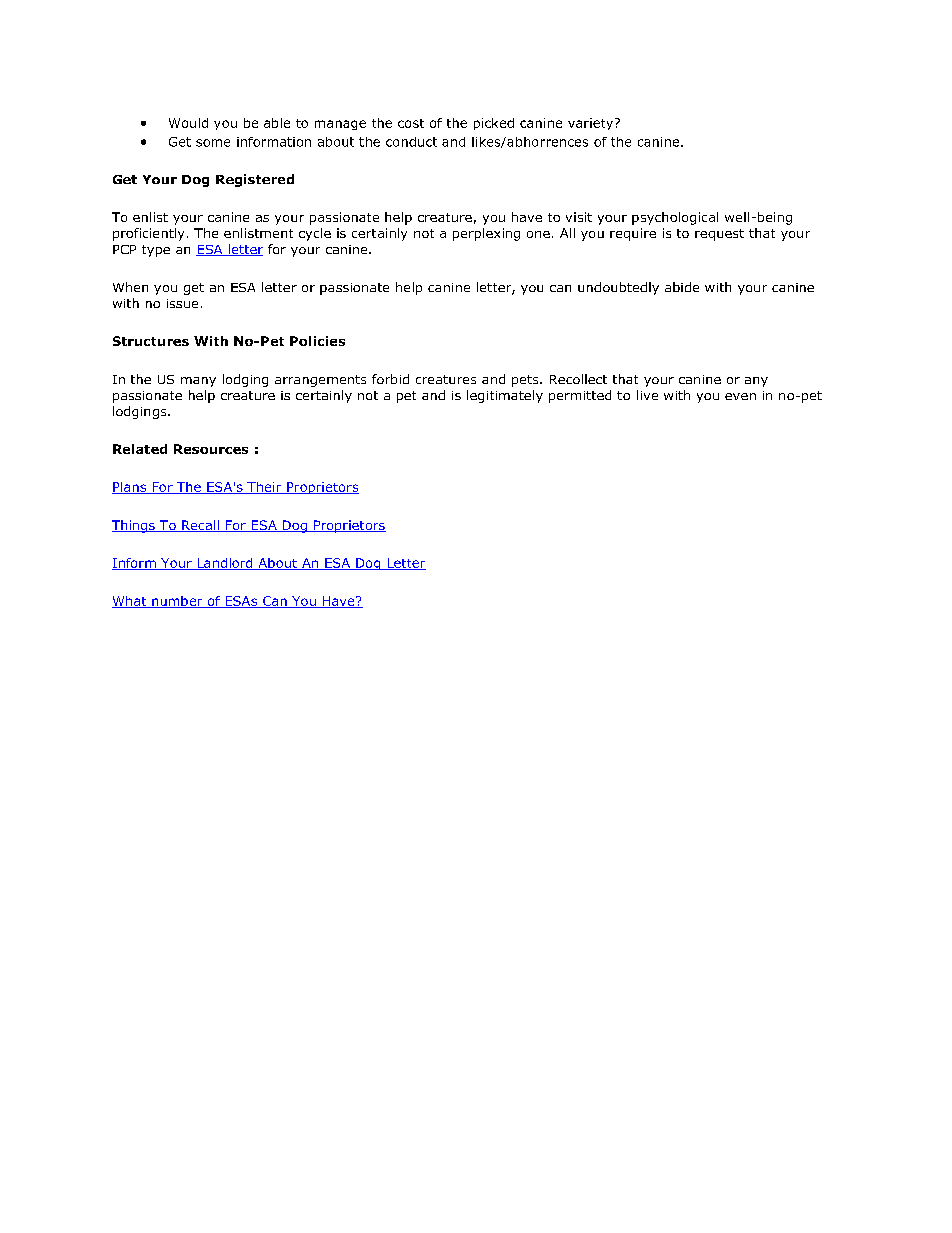 Image resolution: width=952 pixels, height=1233 pixels. I want to click on forbid, so click(390, 379).
